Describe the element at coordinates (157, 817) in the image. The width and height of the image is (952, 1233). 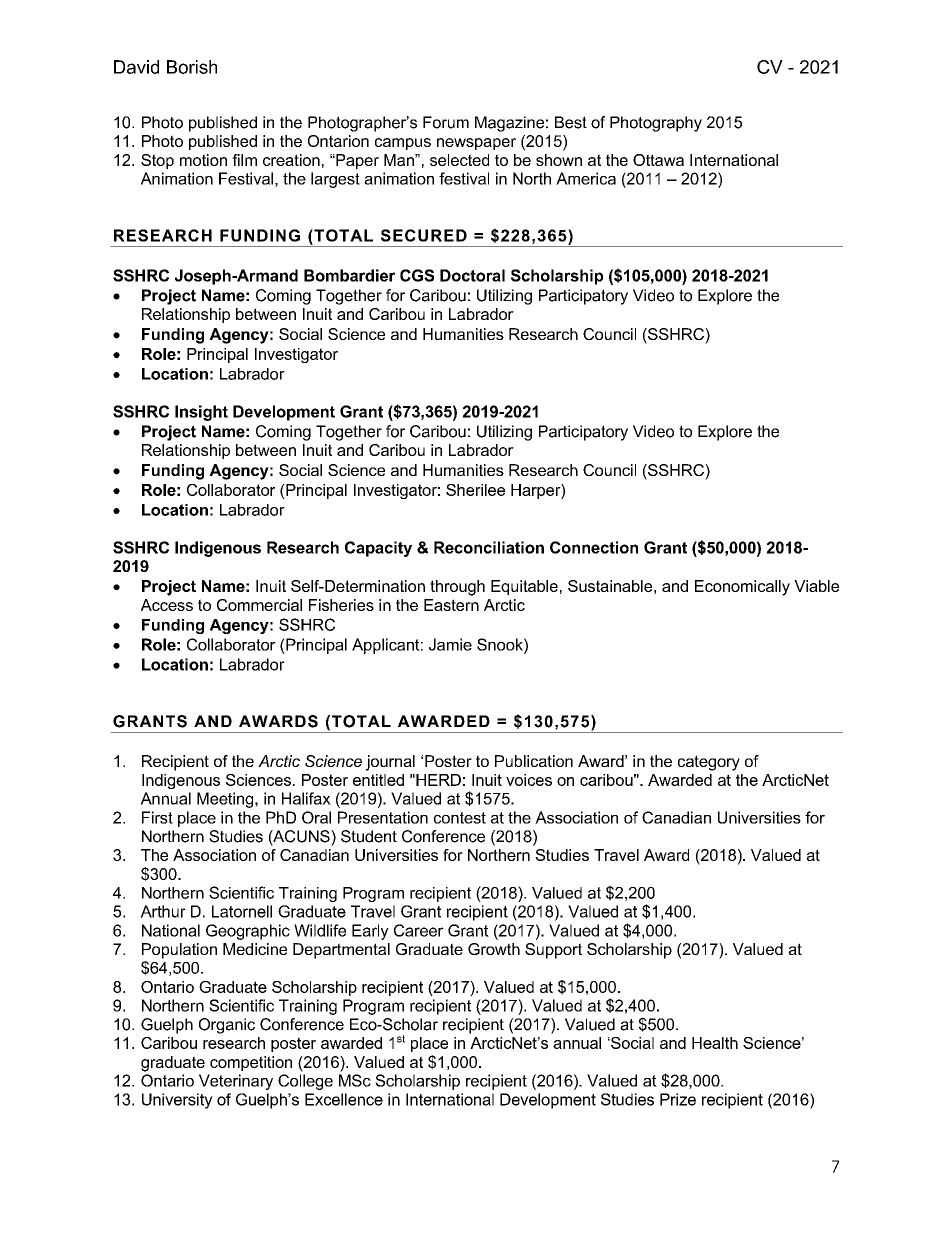
I see `First` at that location.
